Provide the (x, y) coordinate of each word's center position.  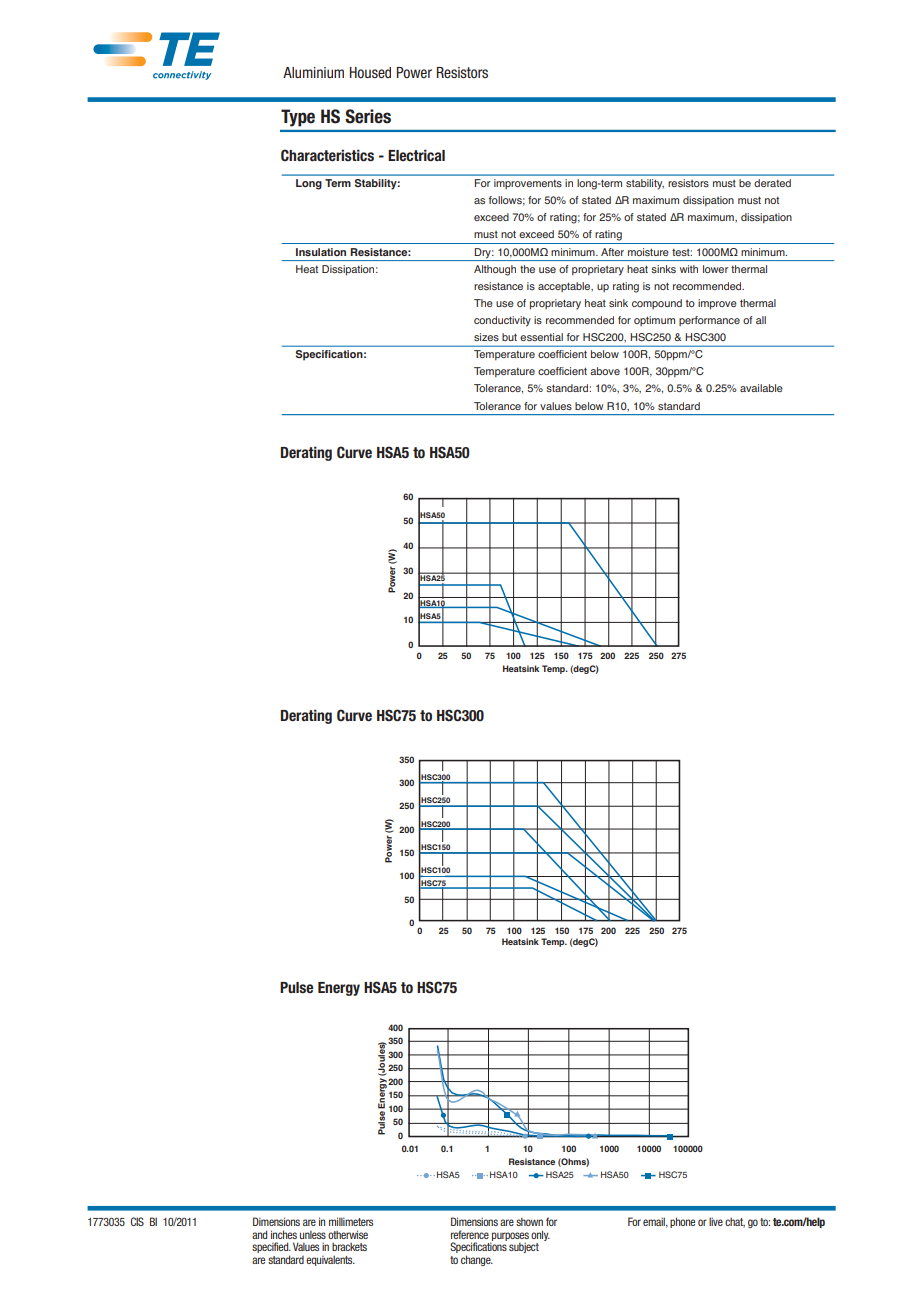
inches (284, 1234)
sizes (486, 337)
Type (298, 118)
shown (529, 1221)
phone (682, 1222)
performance (709, 321)
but (509, 337)
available (761, 388)
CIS (137, 1221)
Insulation (321, 252)
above (605, 371)
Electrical (416, 155)
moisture (648, 252)
